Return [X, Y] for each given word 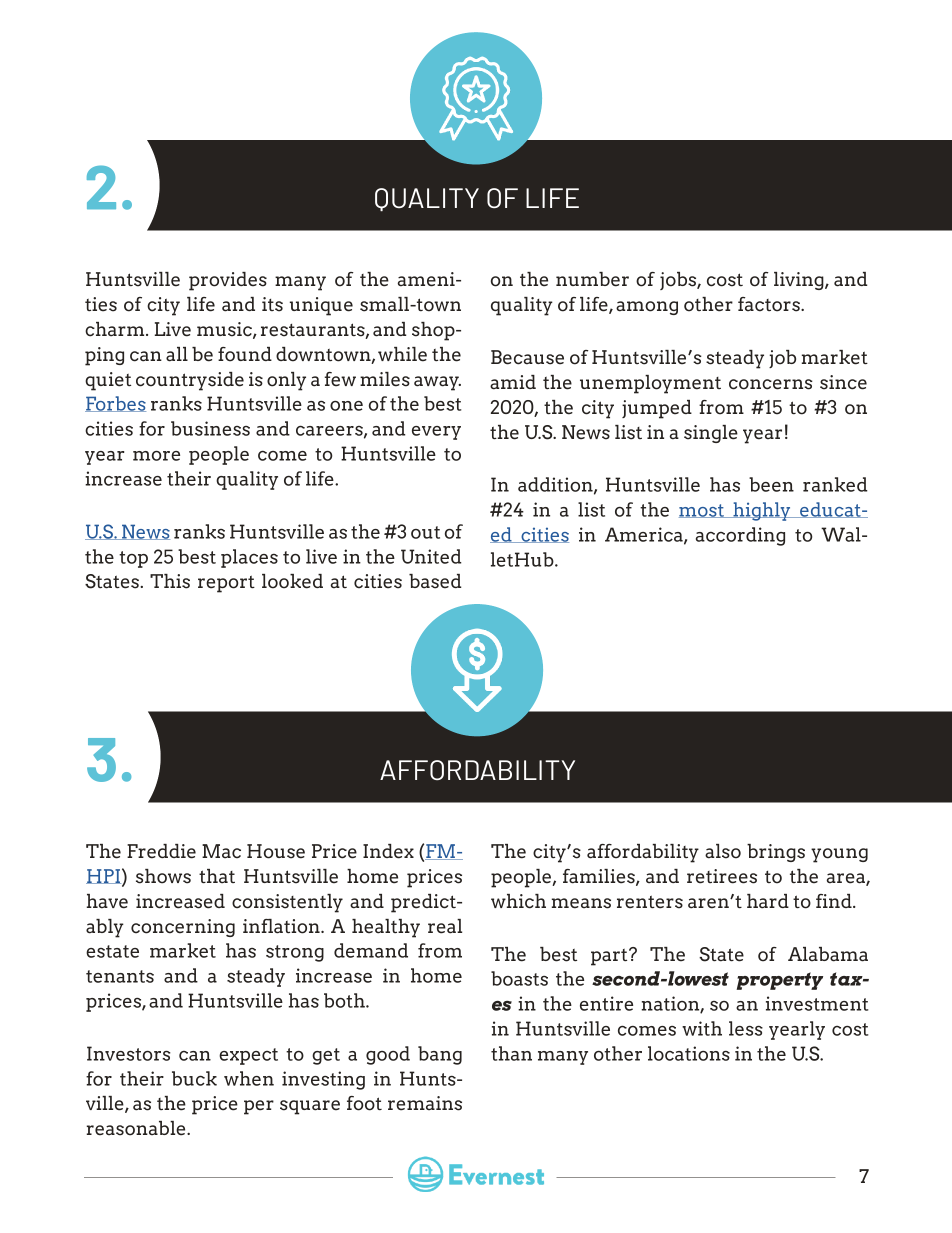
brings [776, 853]
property [779, 981]
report [226, 584]
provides [228, 281]
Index [388, 851]
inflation [282, 926]
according [740, 536]
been [771, 484]
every [436, 433]
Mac [221, 851]
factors [770, 304]
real [445, 926]
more [156, 456]
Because [527, 357]
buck [194, 1078]
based [435, 581]
